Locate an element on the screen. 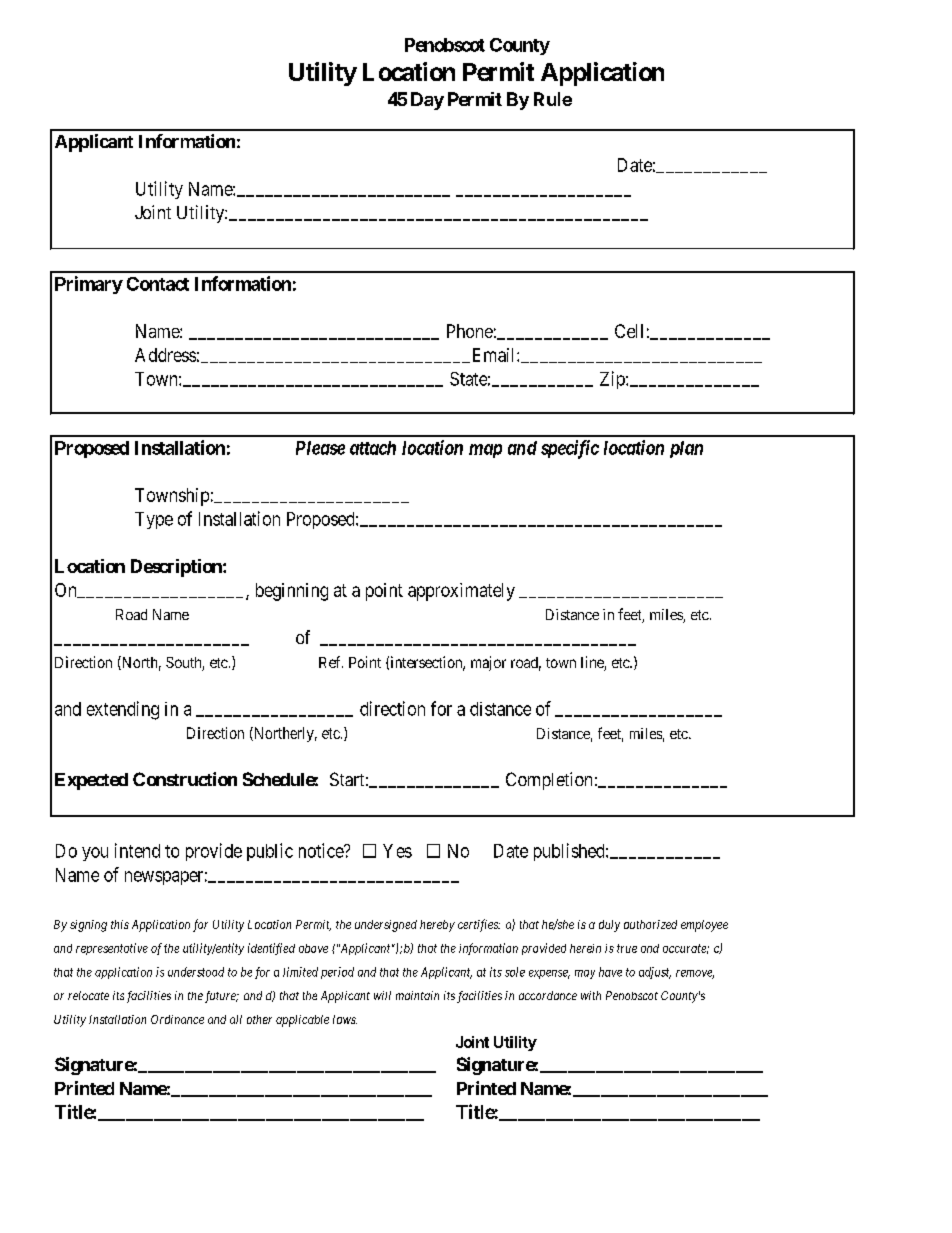 The width and height of the screenshot is (952, 1233). Type is located at coordinates (154, 520).
